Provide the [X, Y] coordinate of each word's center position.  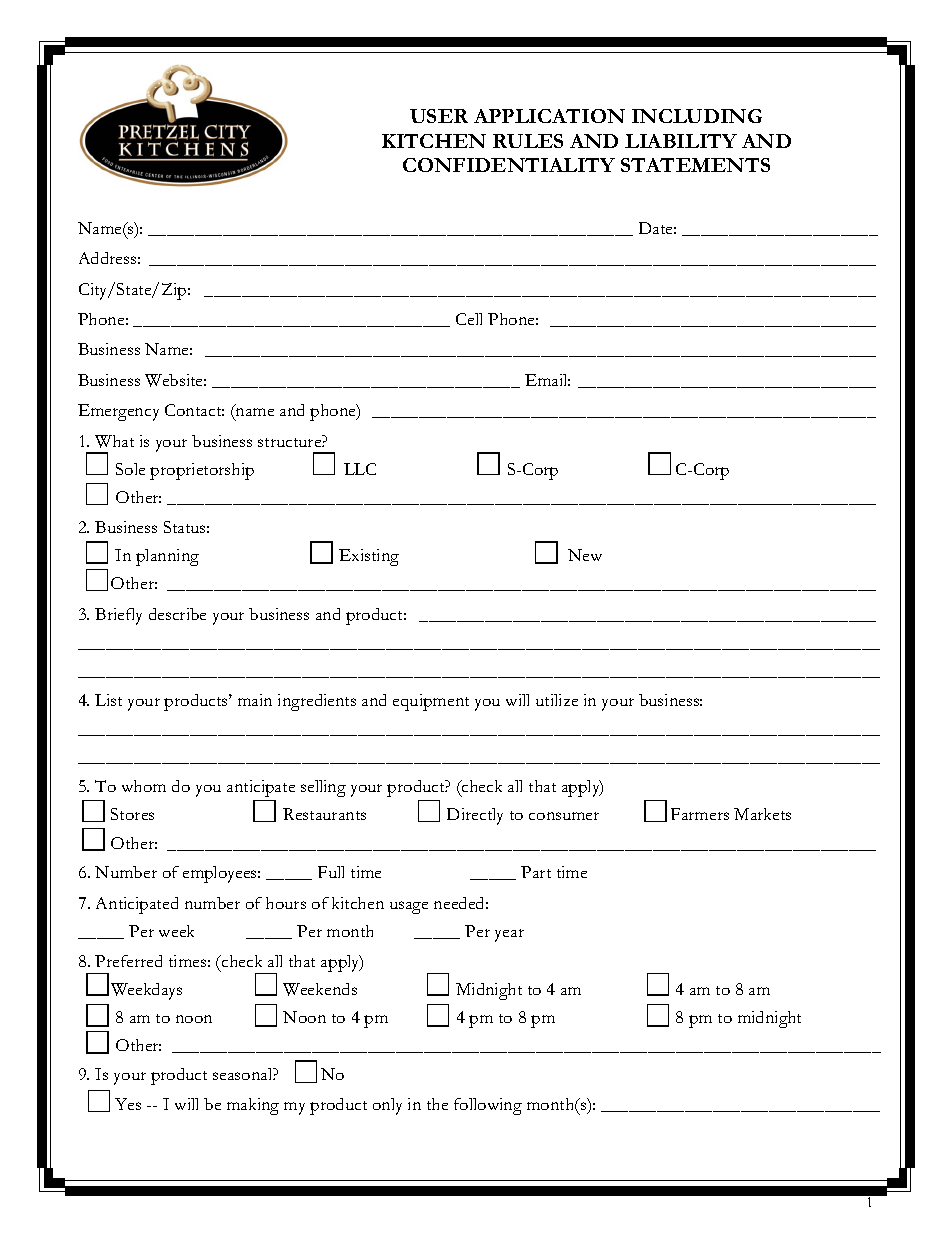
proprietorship [202, 471]
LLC [360, 469]
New [585, 555]
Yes [128, 1104]
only [387, 1106]
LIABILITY [681, 141]
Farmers [700, 814]
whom [144, 786]
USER [439, 116]
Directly [475, 816]
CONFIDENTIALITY [509, 165]
